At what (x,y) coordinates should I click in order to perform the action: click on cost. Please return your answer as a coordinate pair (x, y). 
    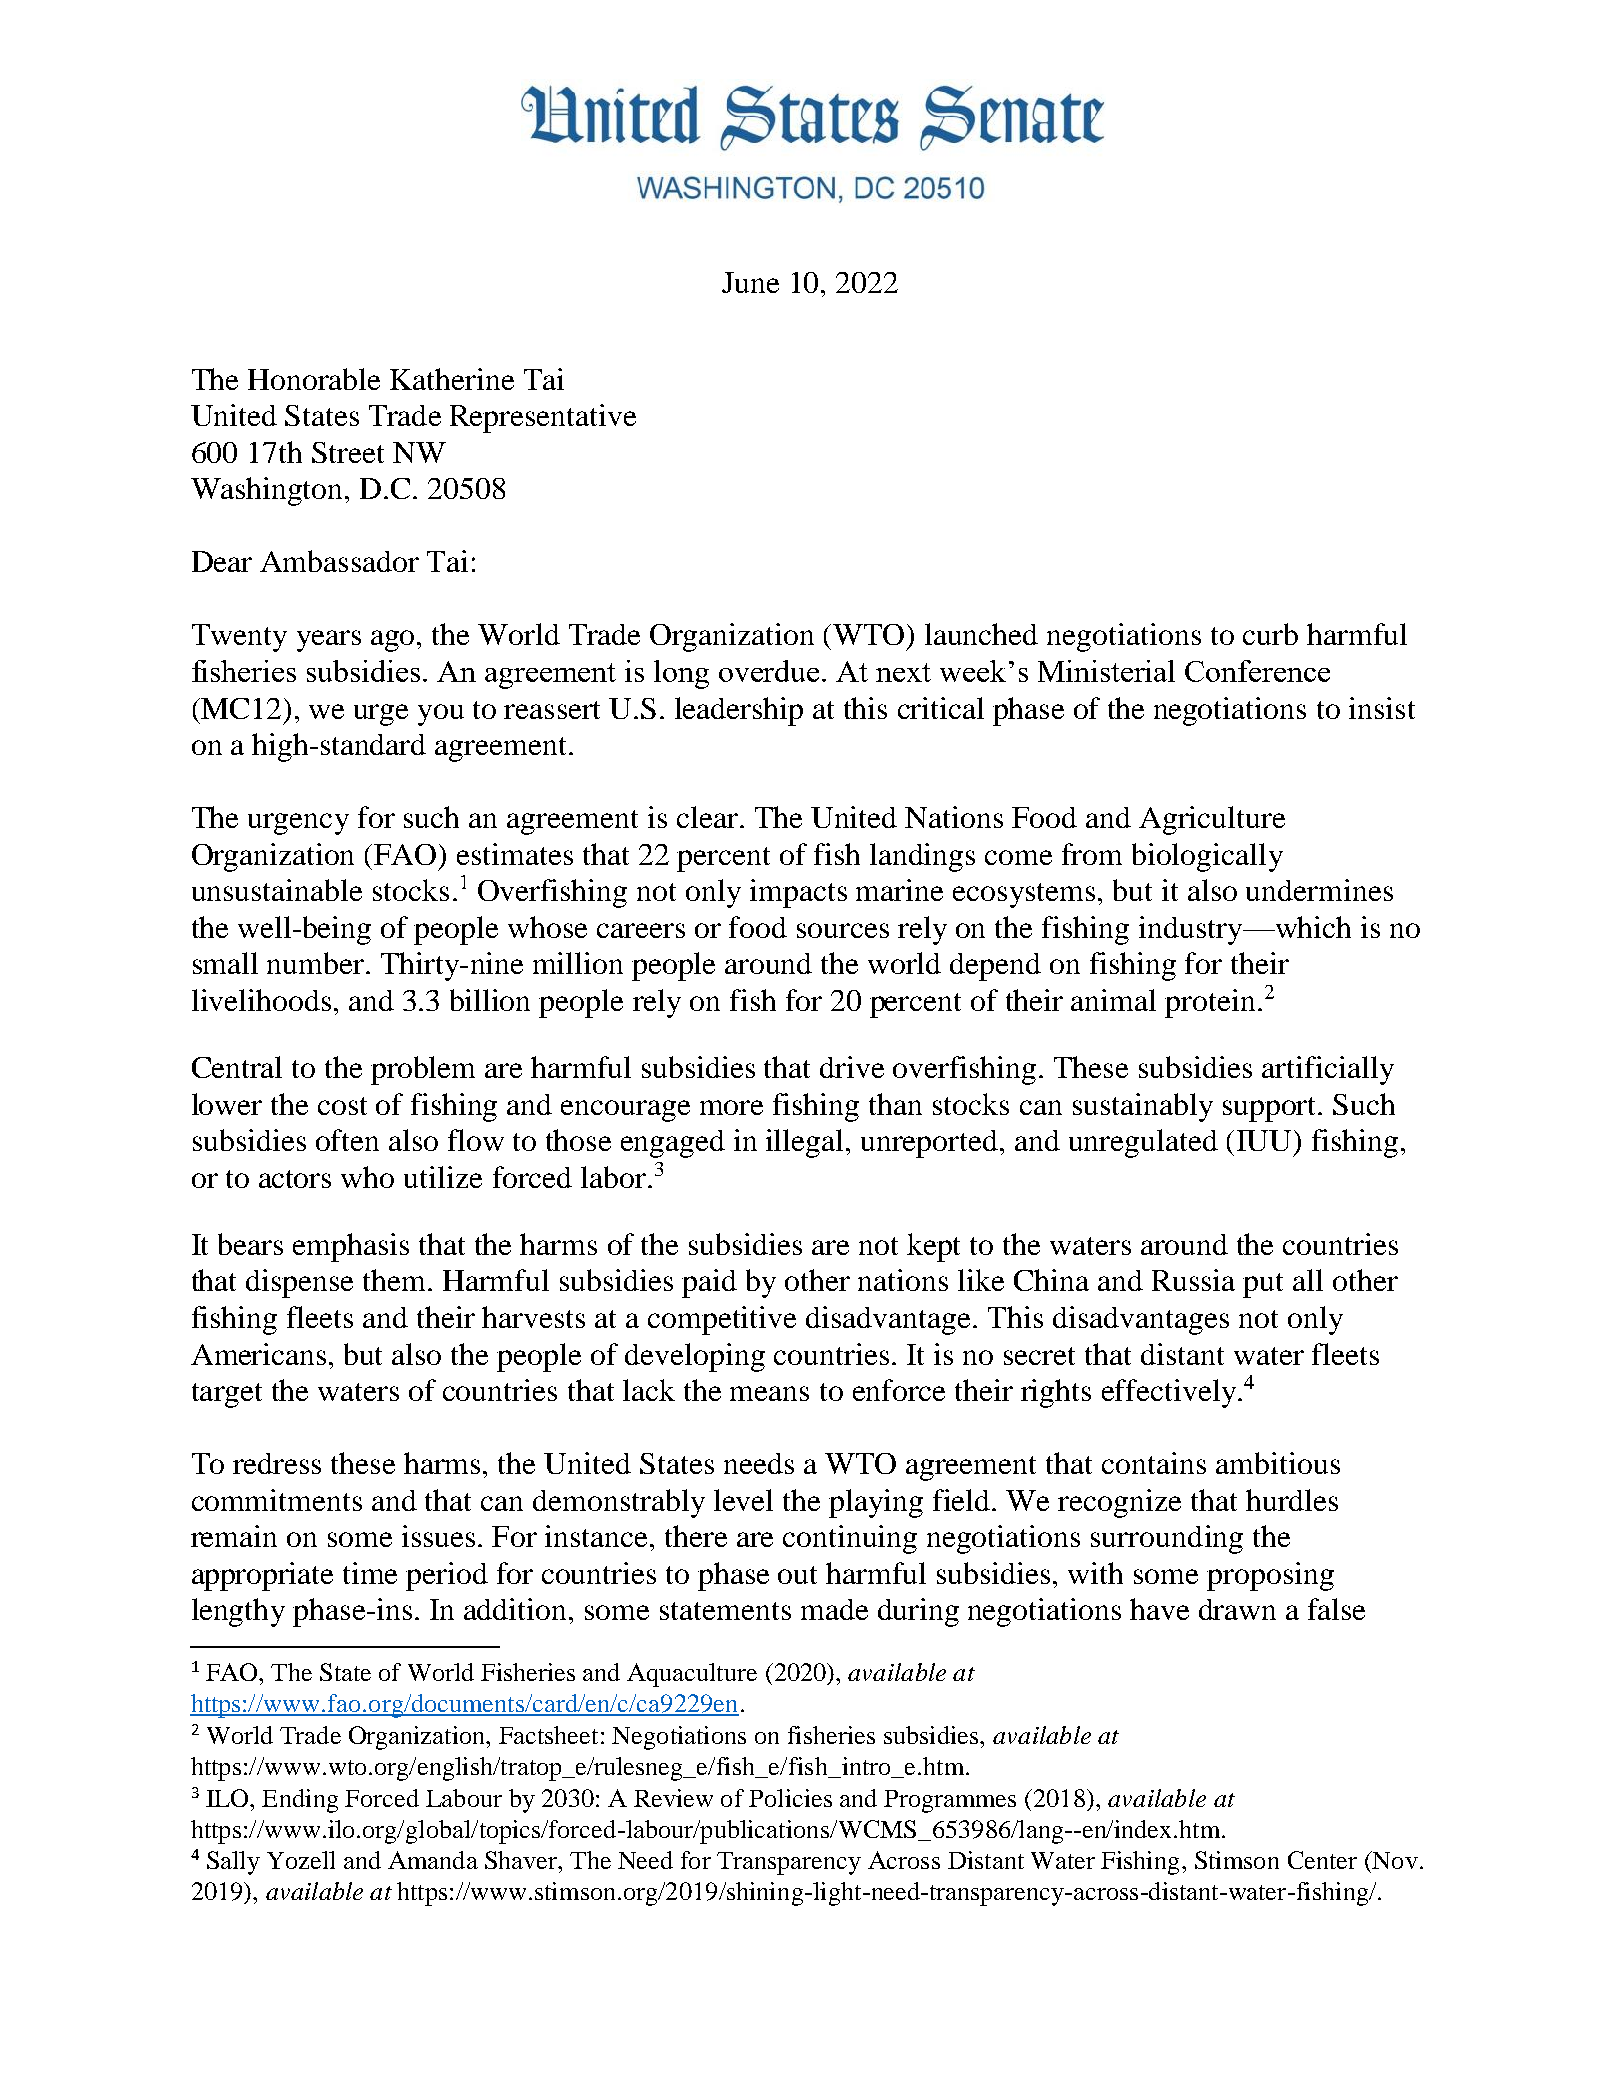
    Looking at the image, I should click on (342, 1106).
